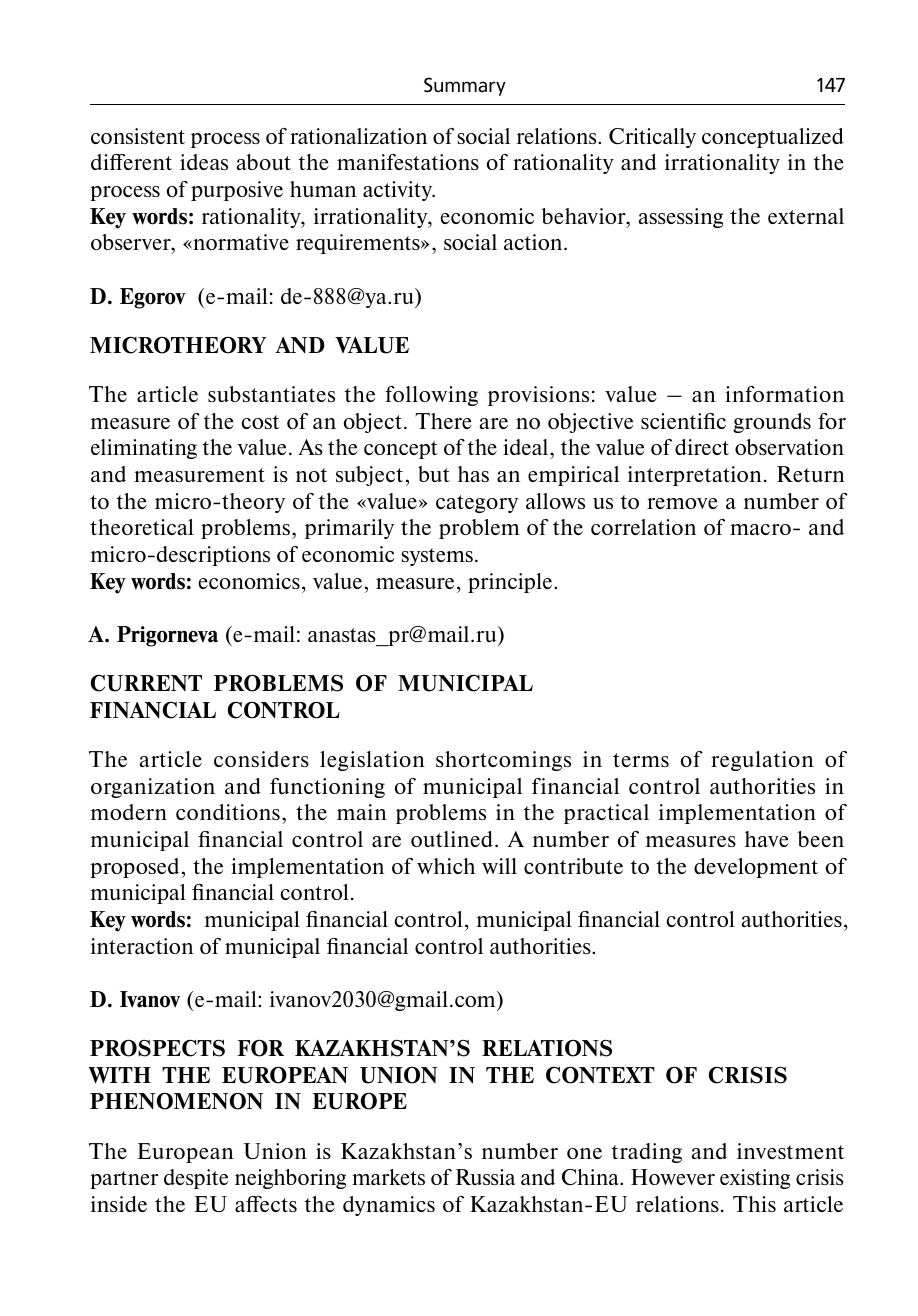 Image resolution: width=918 pixels, height=1316 pixels. Describe the element at coordinates (204, 162) in the screenshot. I see `ideas` at that location.
